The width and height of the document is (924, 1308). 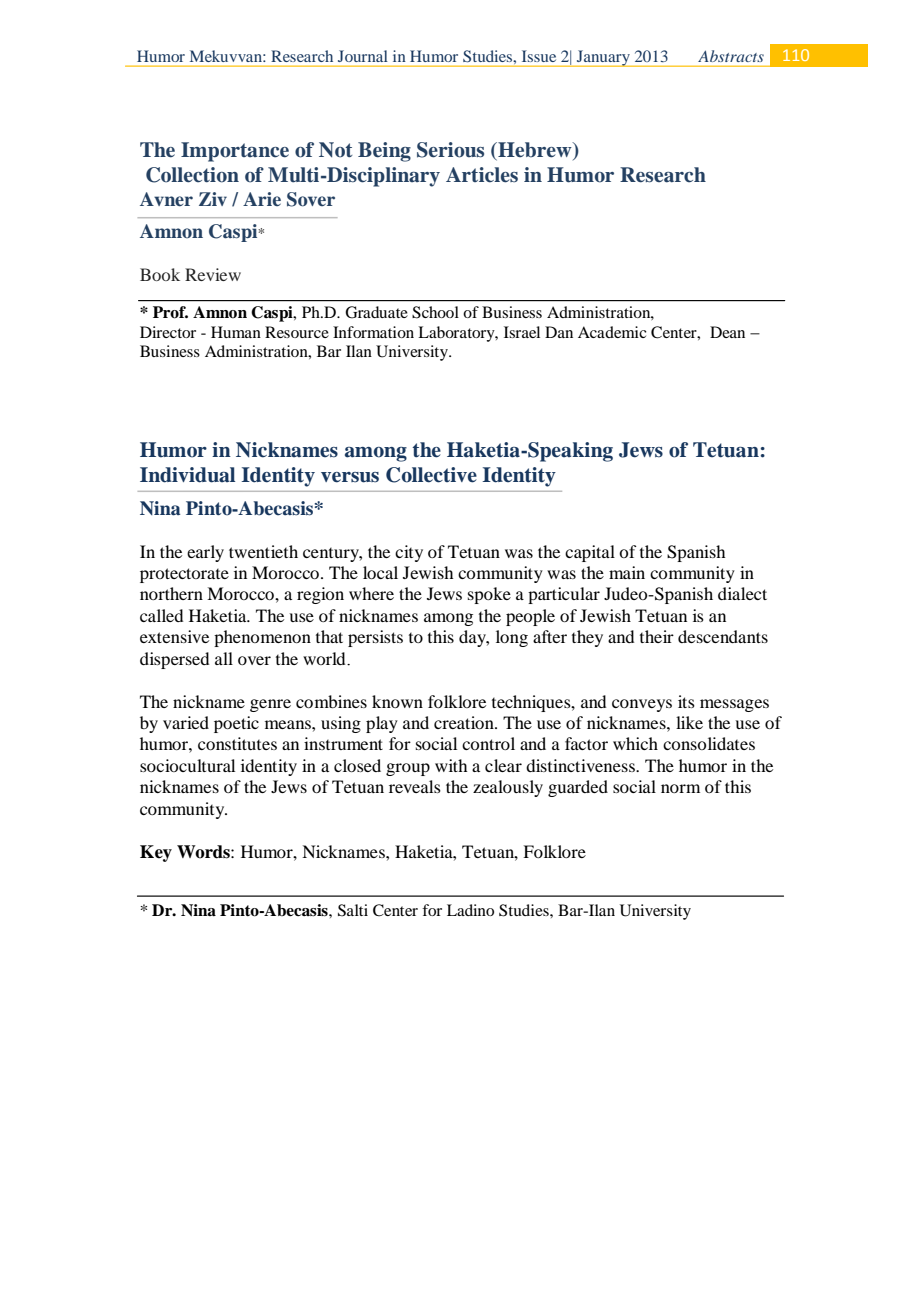 I want to click on norm, so click(x=680, y=788).
